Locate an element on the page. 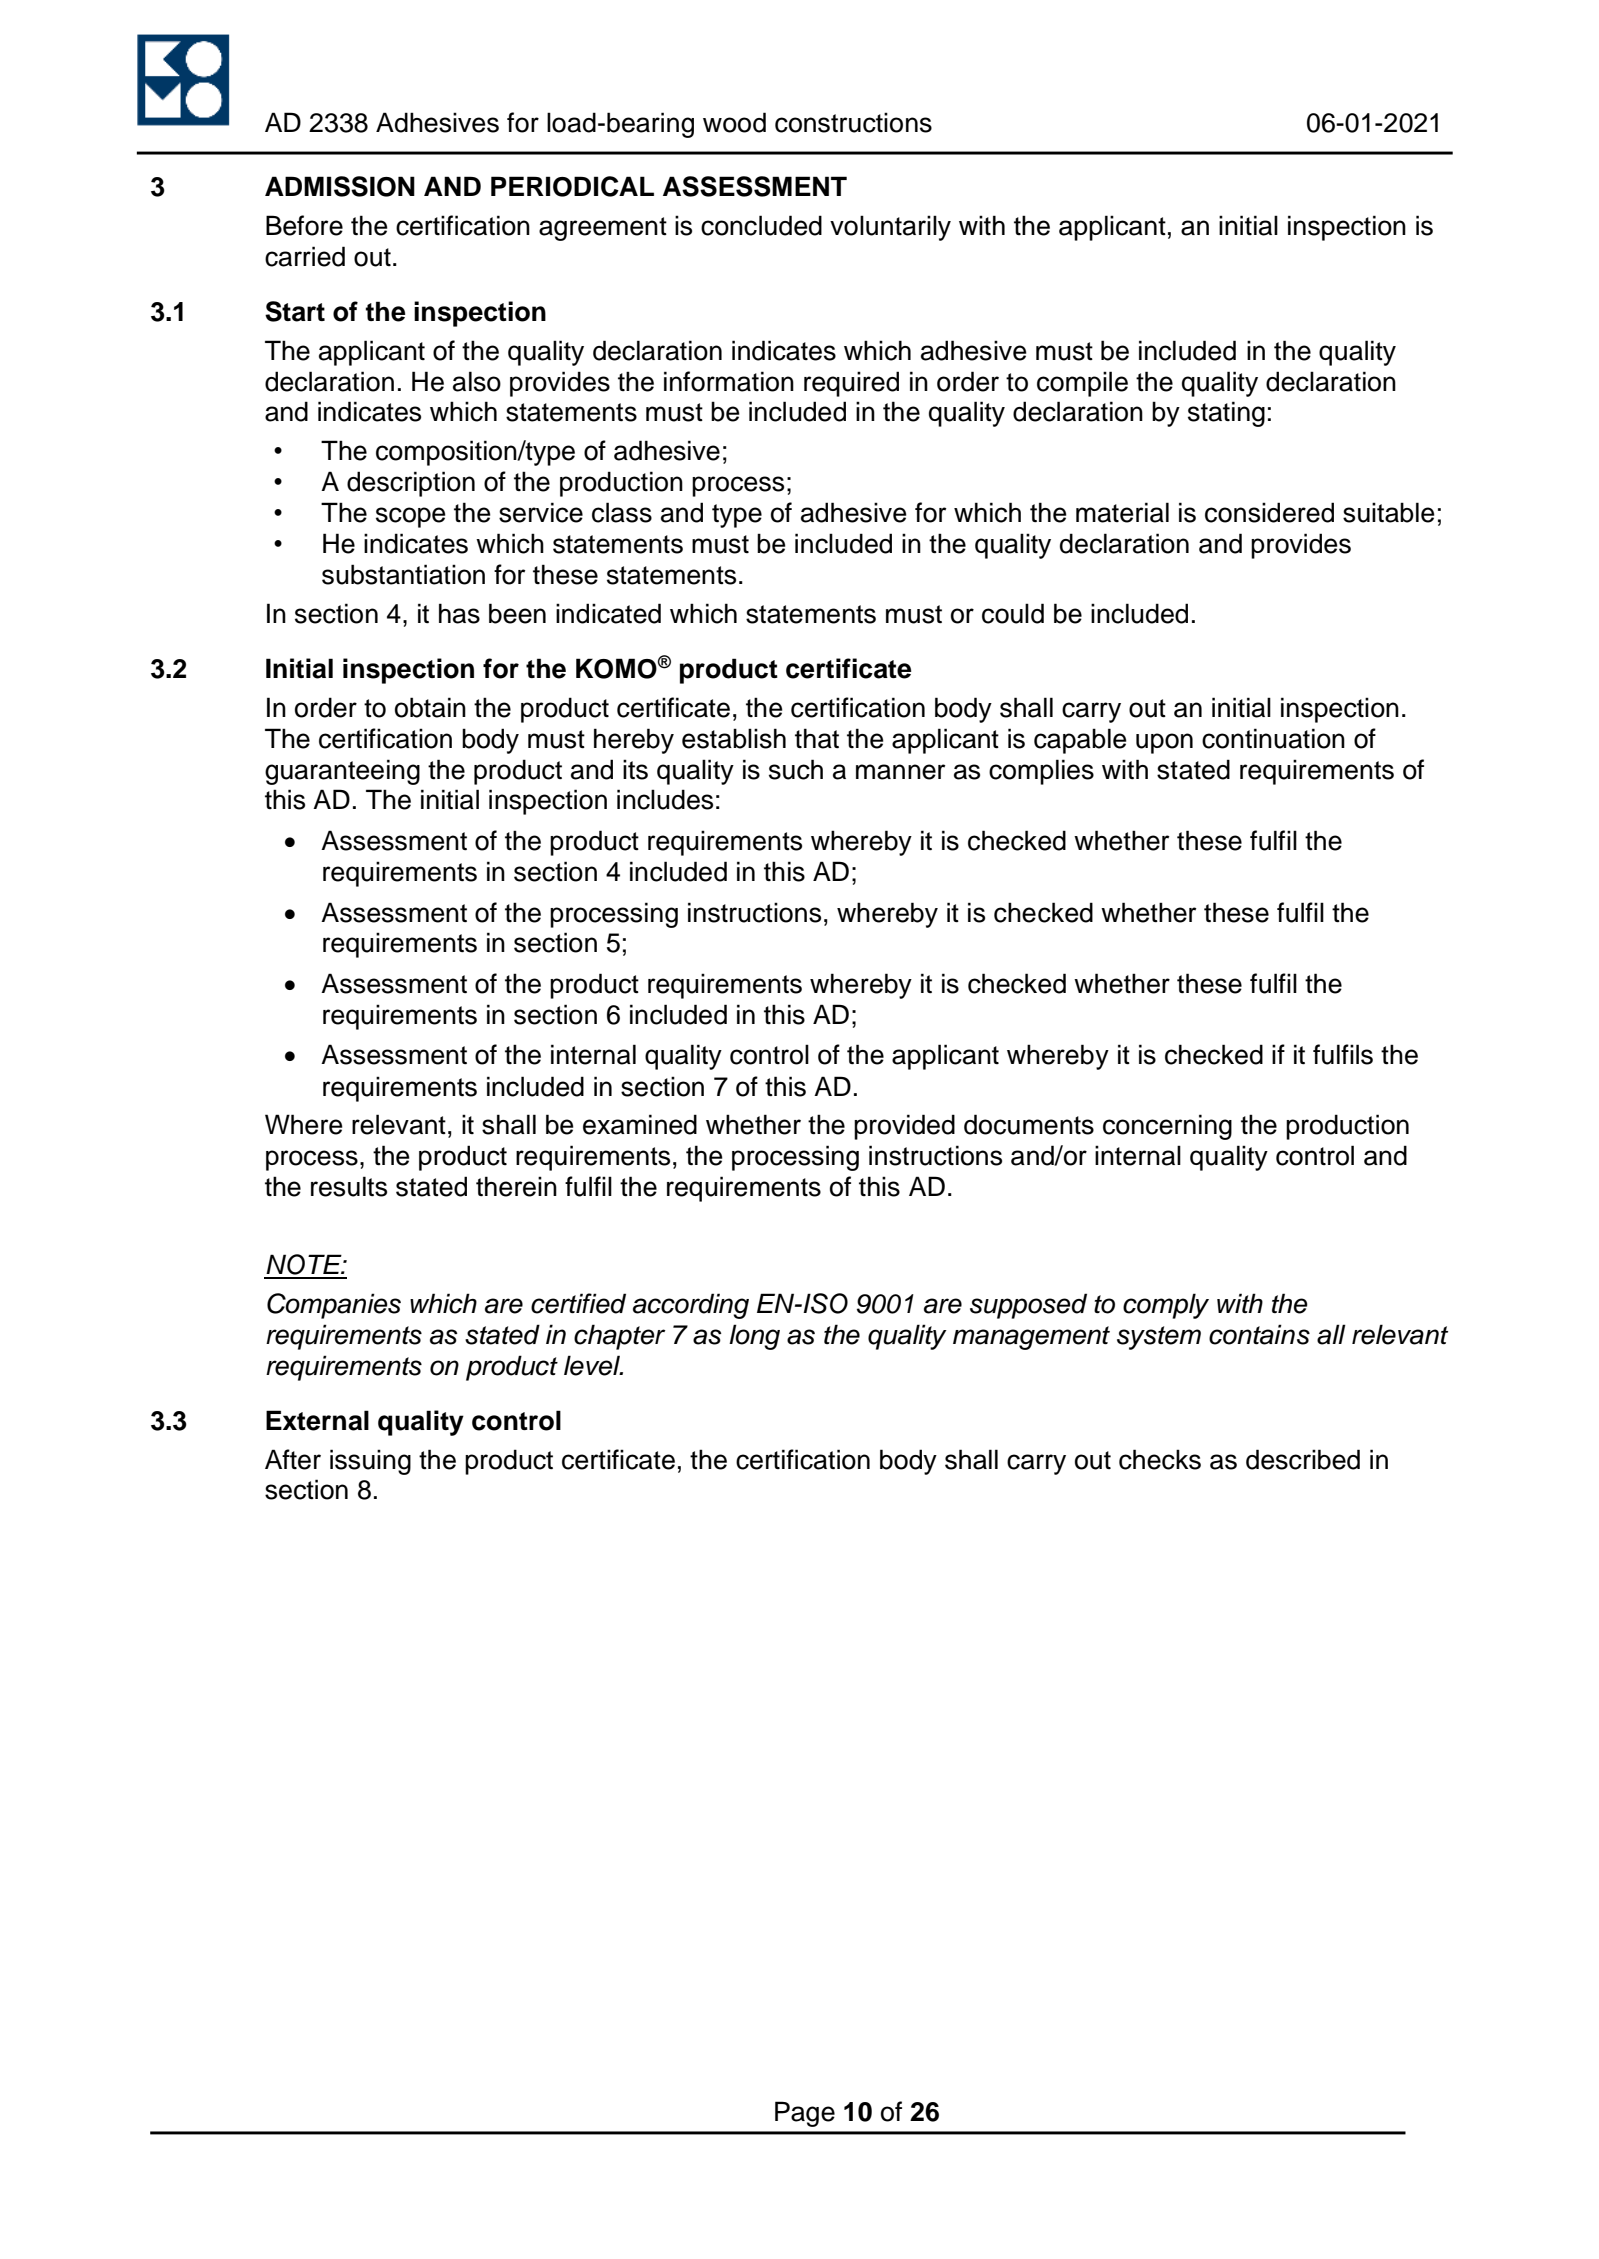 Image resolution: width=1599 pixels, height=2259 pixels. Page is located at coordinates (805, 2114).
